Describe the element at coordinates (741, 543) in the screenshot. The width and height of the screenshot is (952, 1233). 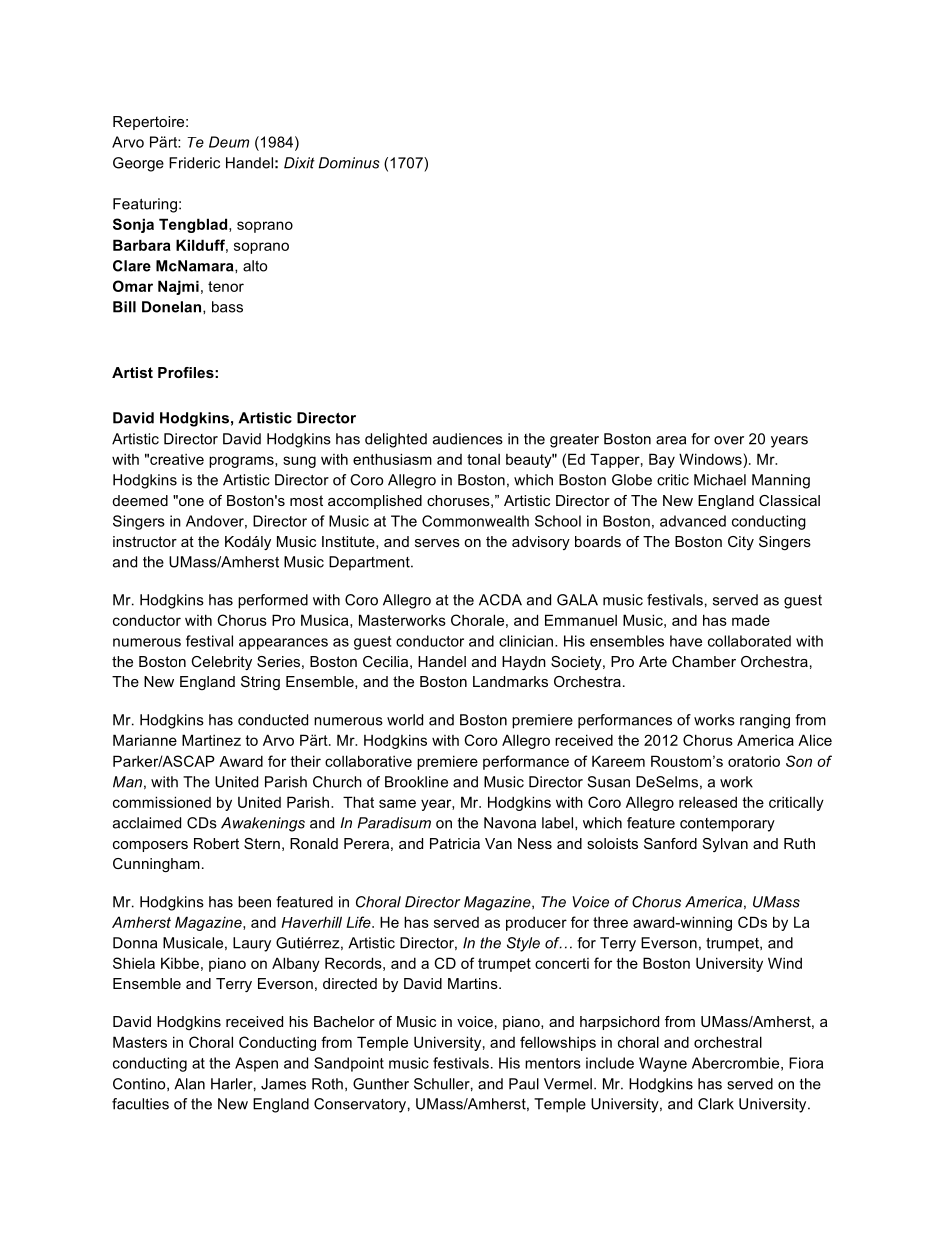
I see `City` at that location.
